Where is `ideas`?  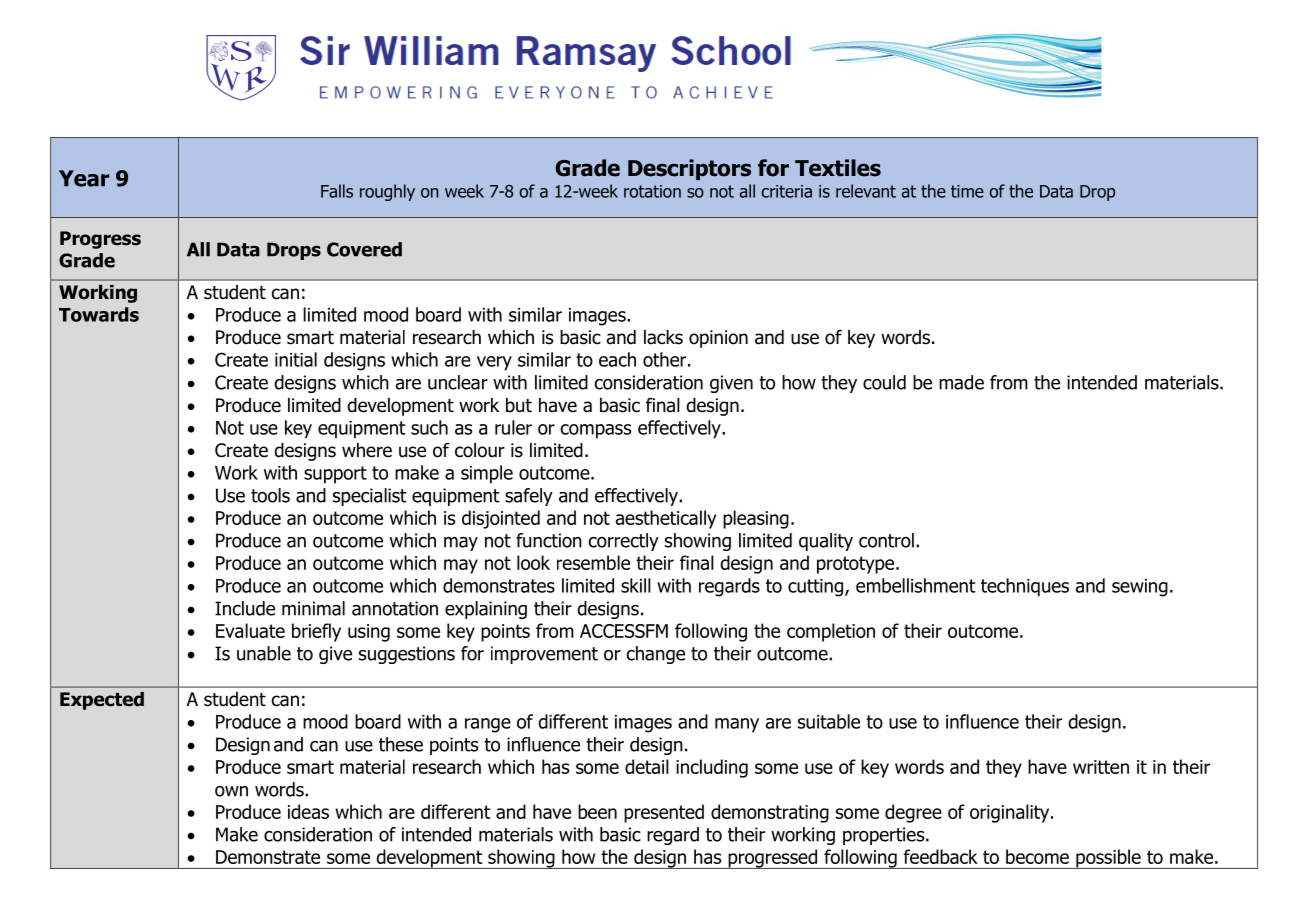 ideas is located at coordinates (308, 811).
